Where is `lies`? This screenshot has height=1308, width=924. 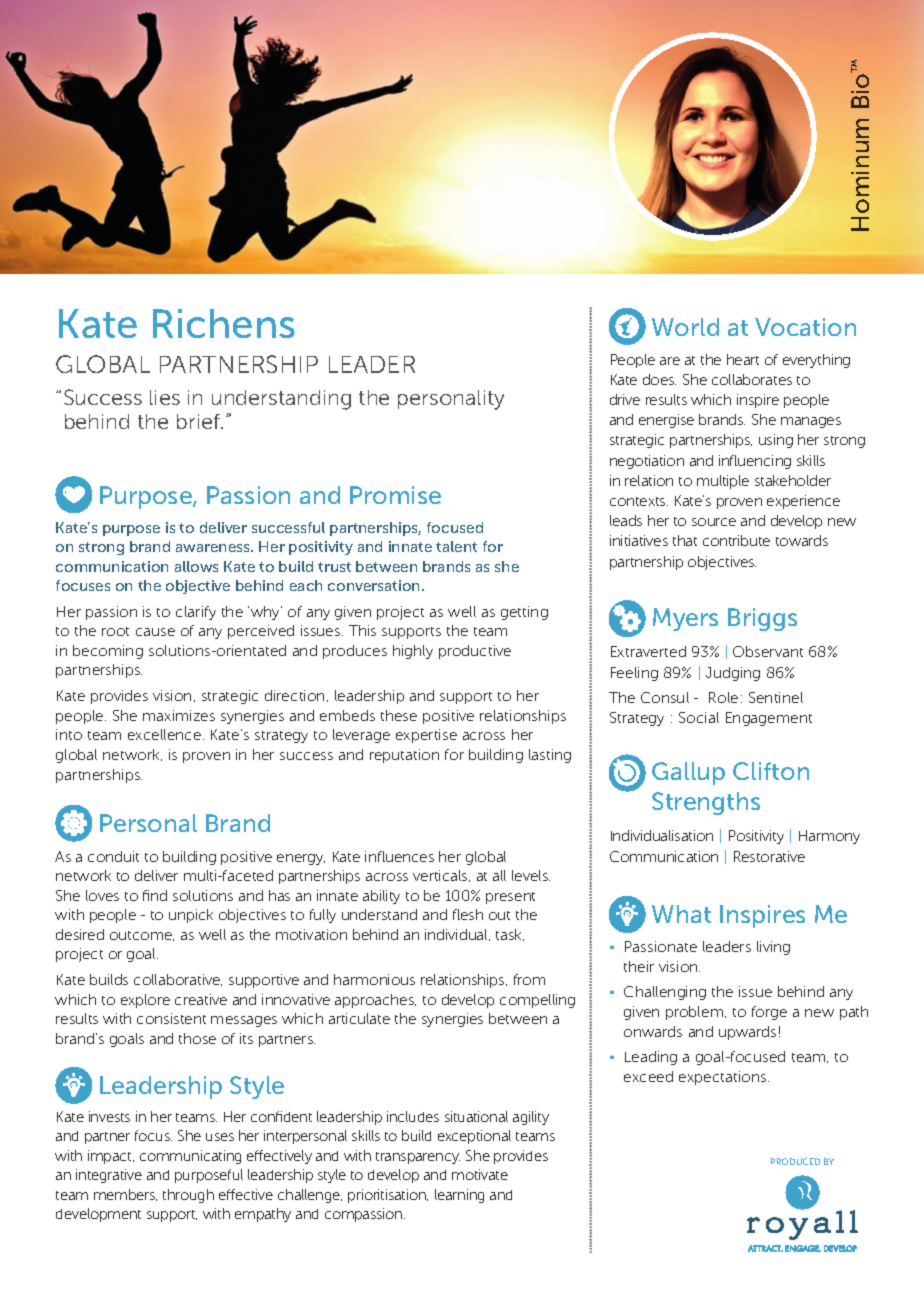
lies is located at coordinates (165, 397).
